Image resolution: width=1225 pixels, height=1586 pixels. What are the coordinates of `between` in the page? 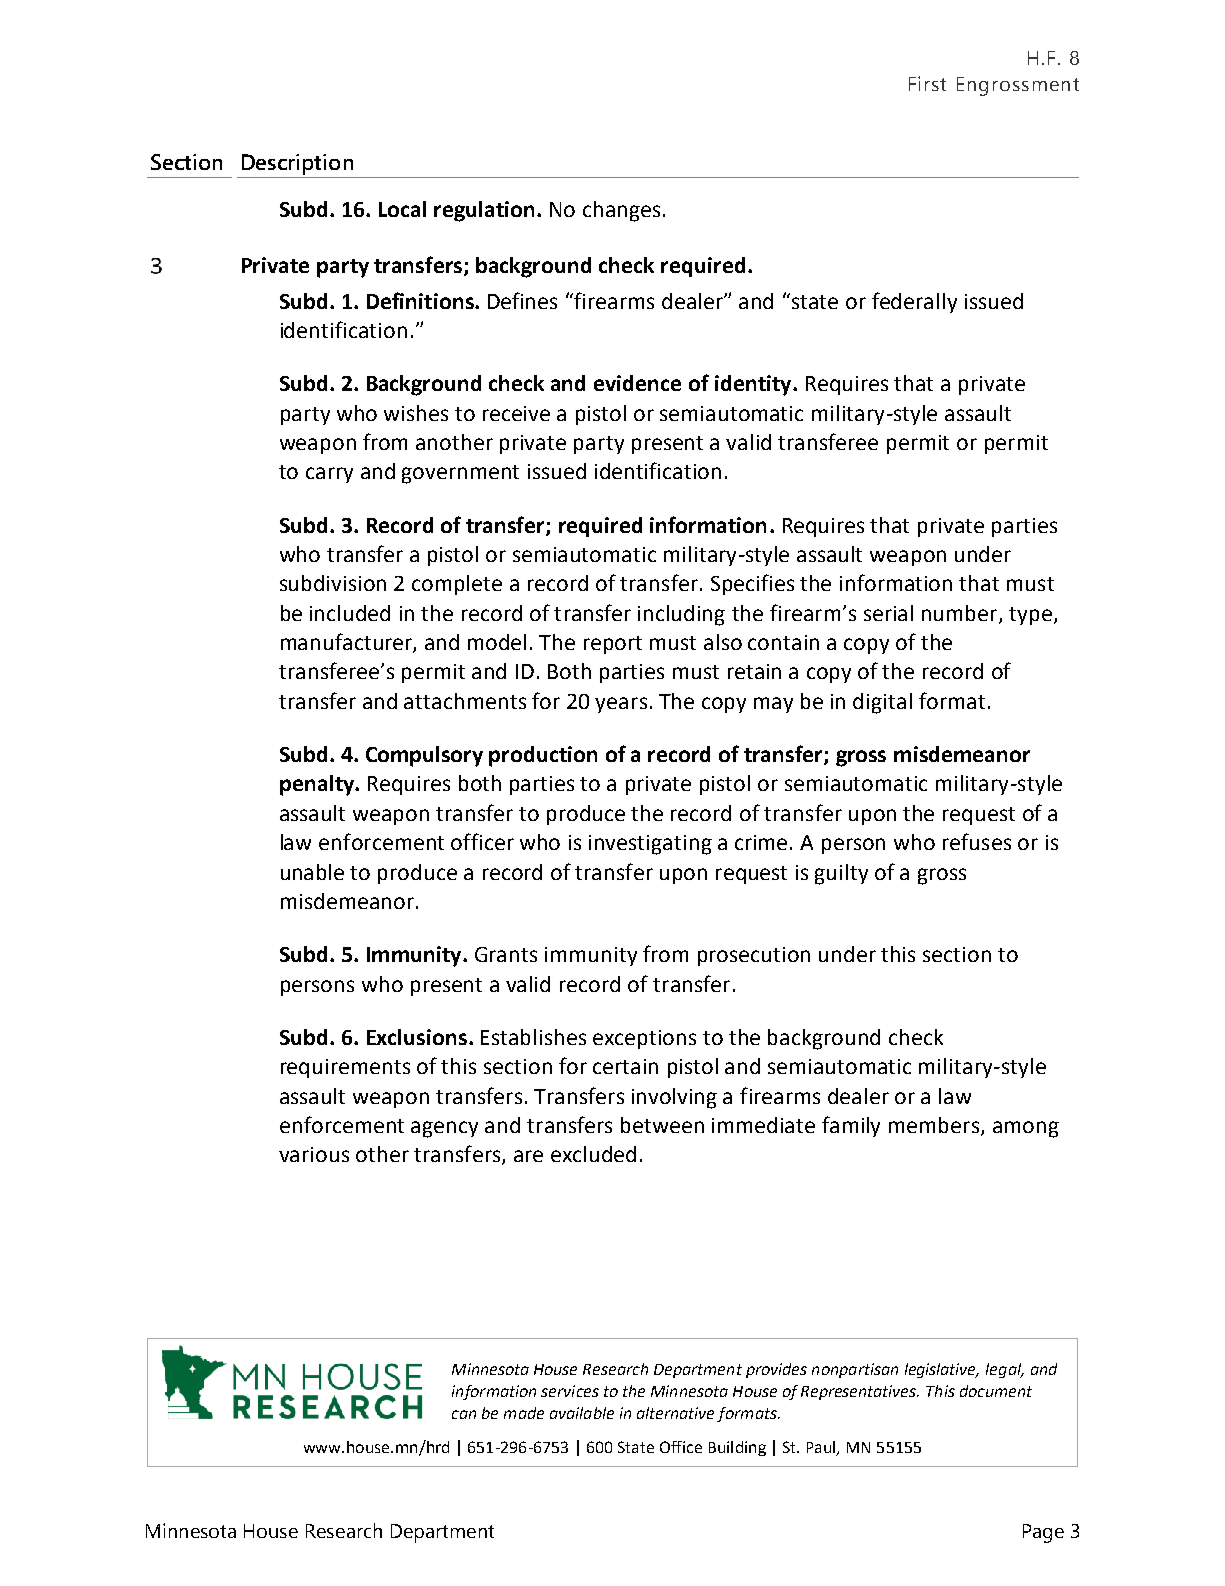 It's located at (662, 1125).
